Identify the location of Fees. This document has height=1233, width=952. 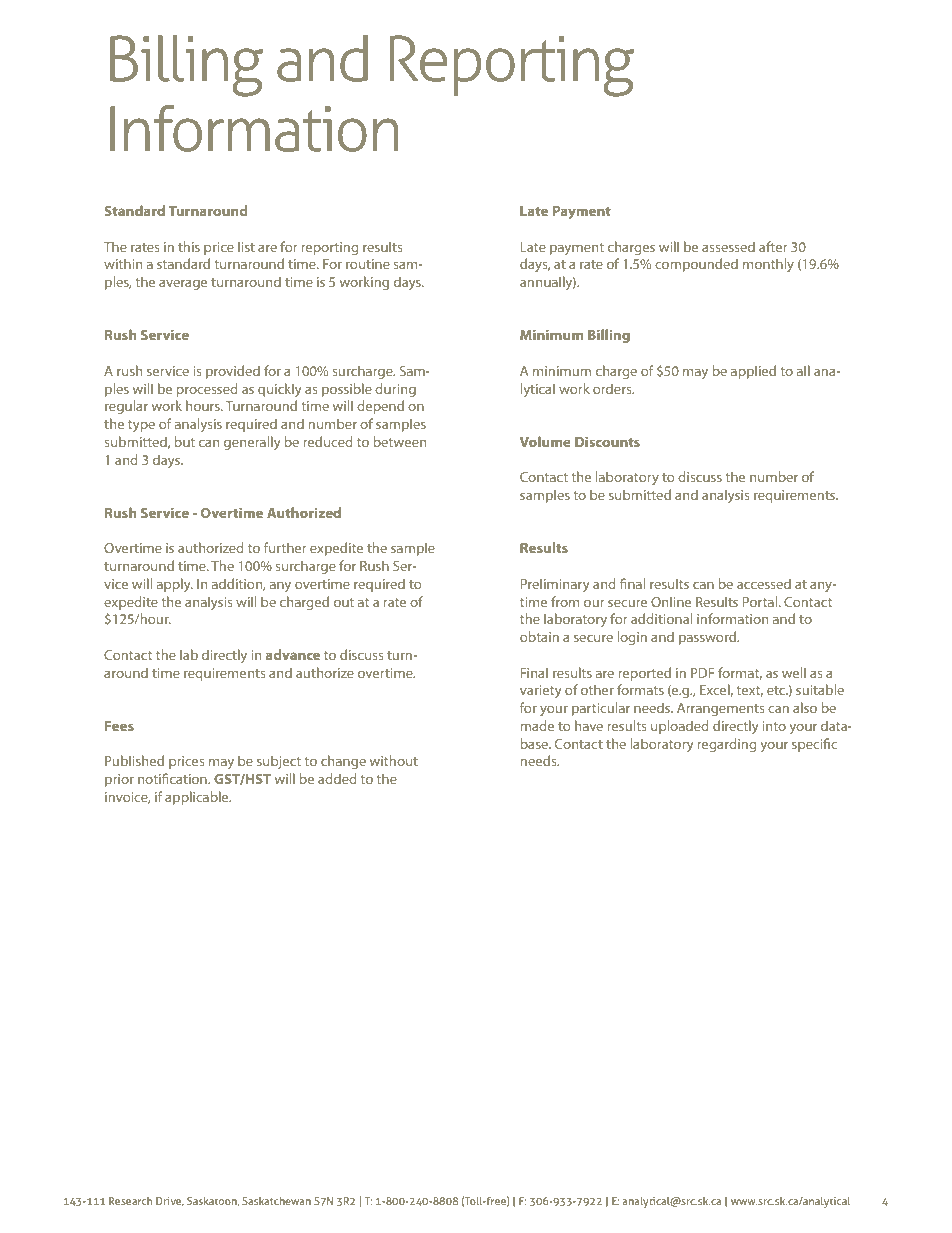
(119, 726).
